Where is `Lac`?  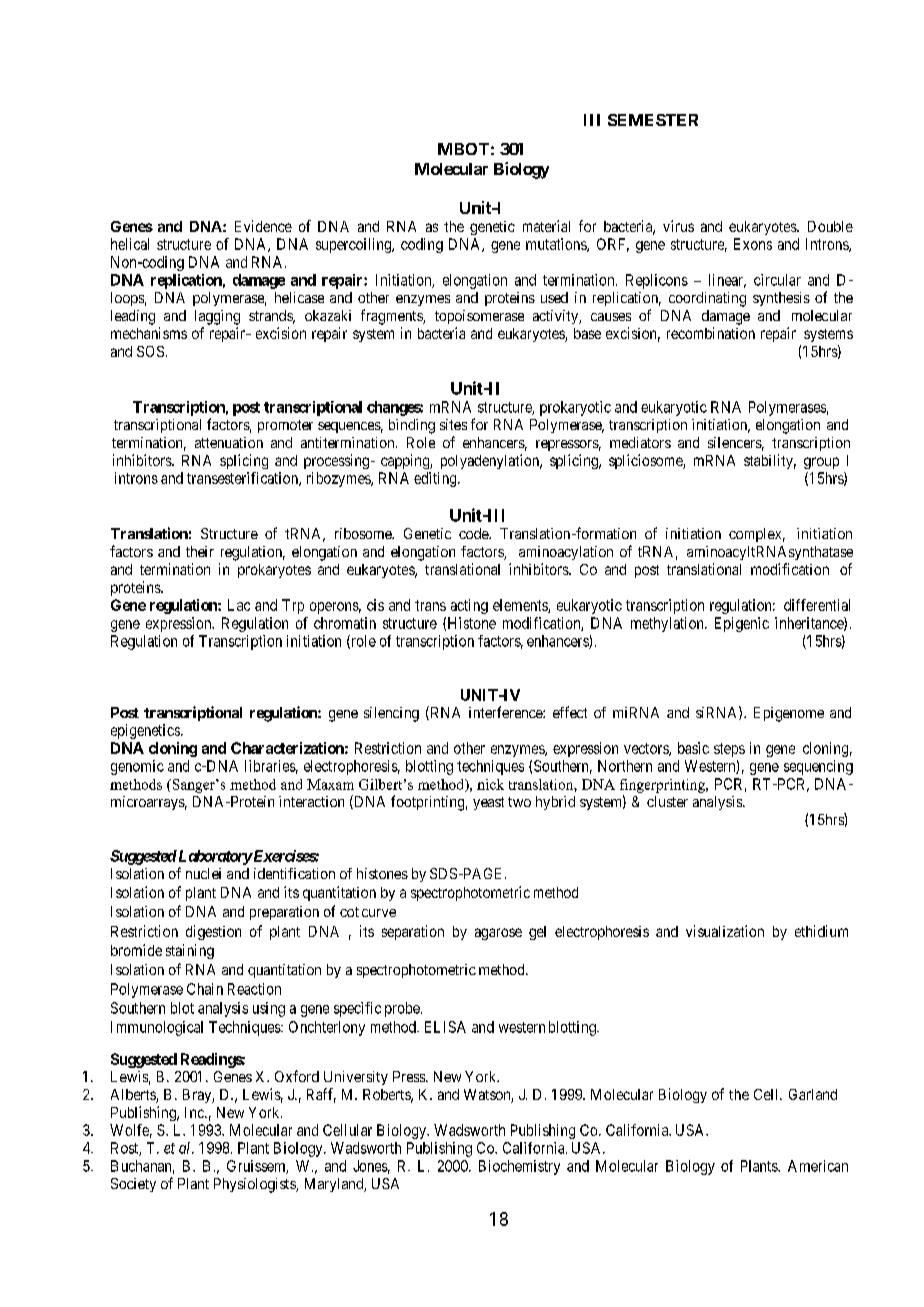
Lac is located at coordinates (239, 605).
